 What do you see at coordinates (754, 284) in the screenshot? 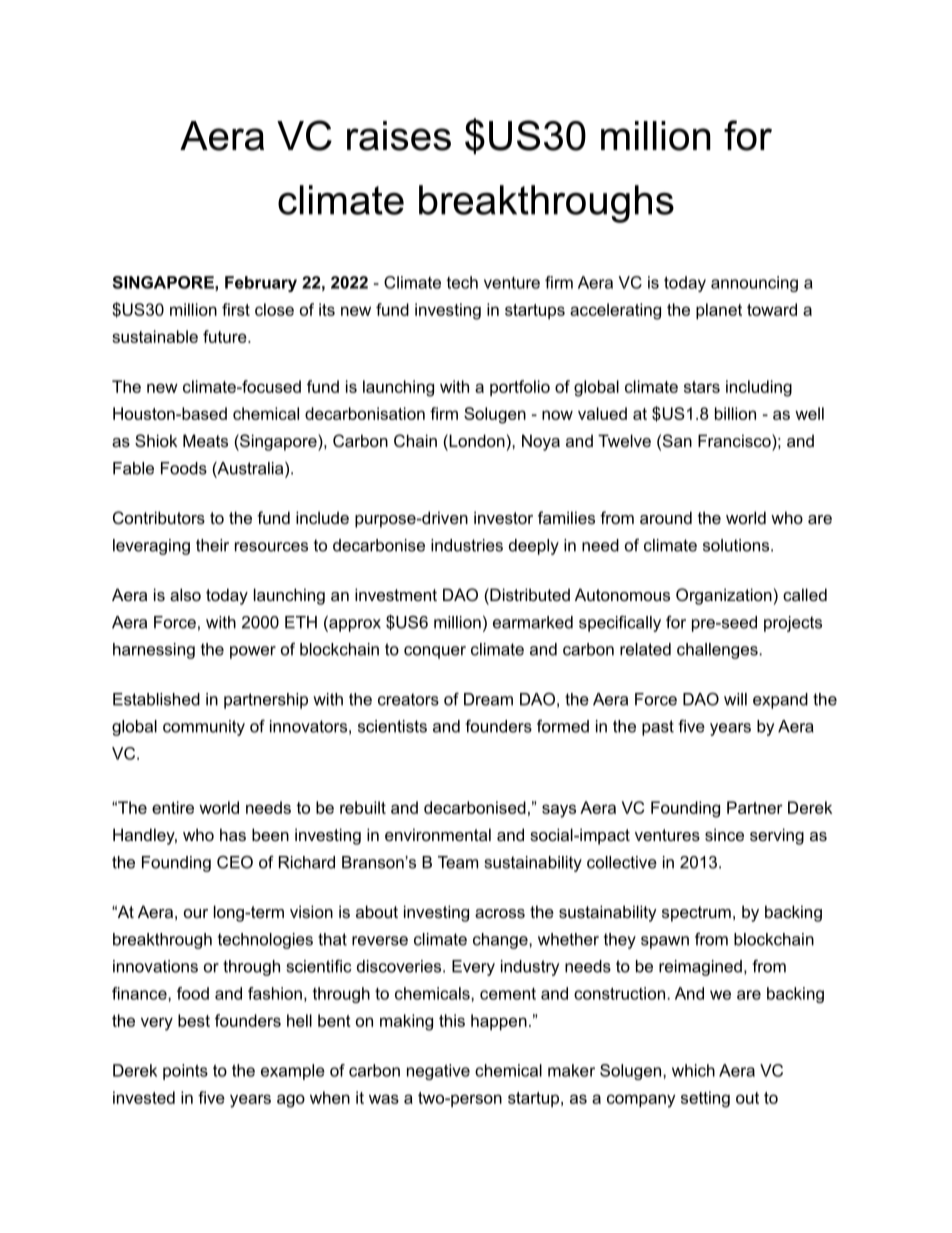
I see `announcing` at bounding box center [754, 284].
